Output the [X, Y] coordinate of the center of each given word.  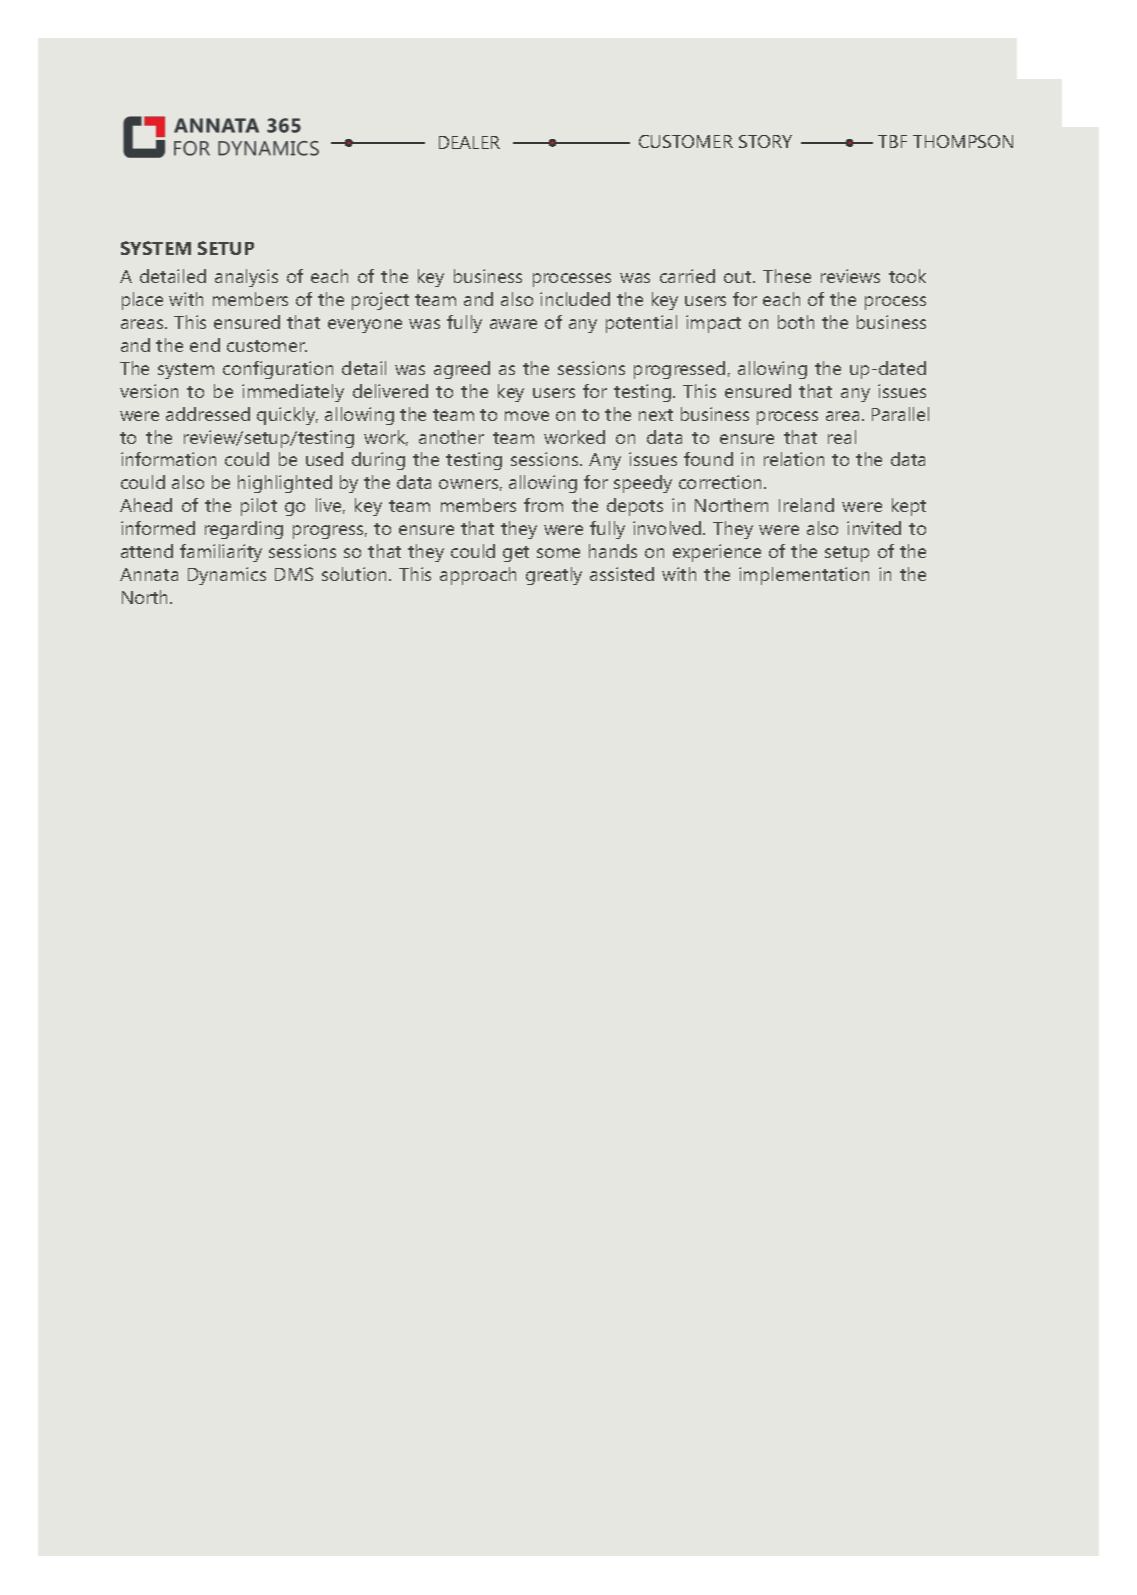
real [842, 437]
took [907, 276]
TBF [892, 141]
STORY [765, 141]
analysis [246, 278]
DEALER [469, 142]
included [575, 299]
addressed [208, 414]
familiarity [221, 553]
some [558, 553]
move [527, 416]
